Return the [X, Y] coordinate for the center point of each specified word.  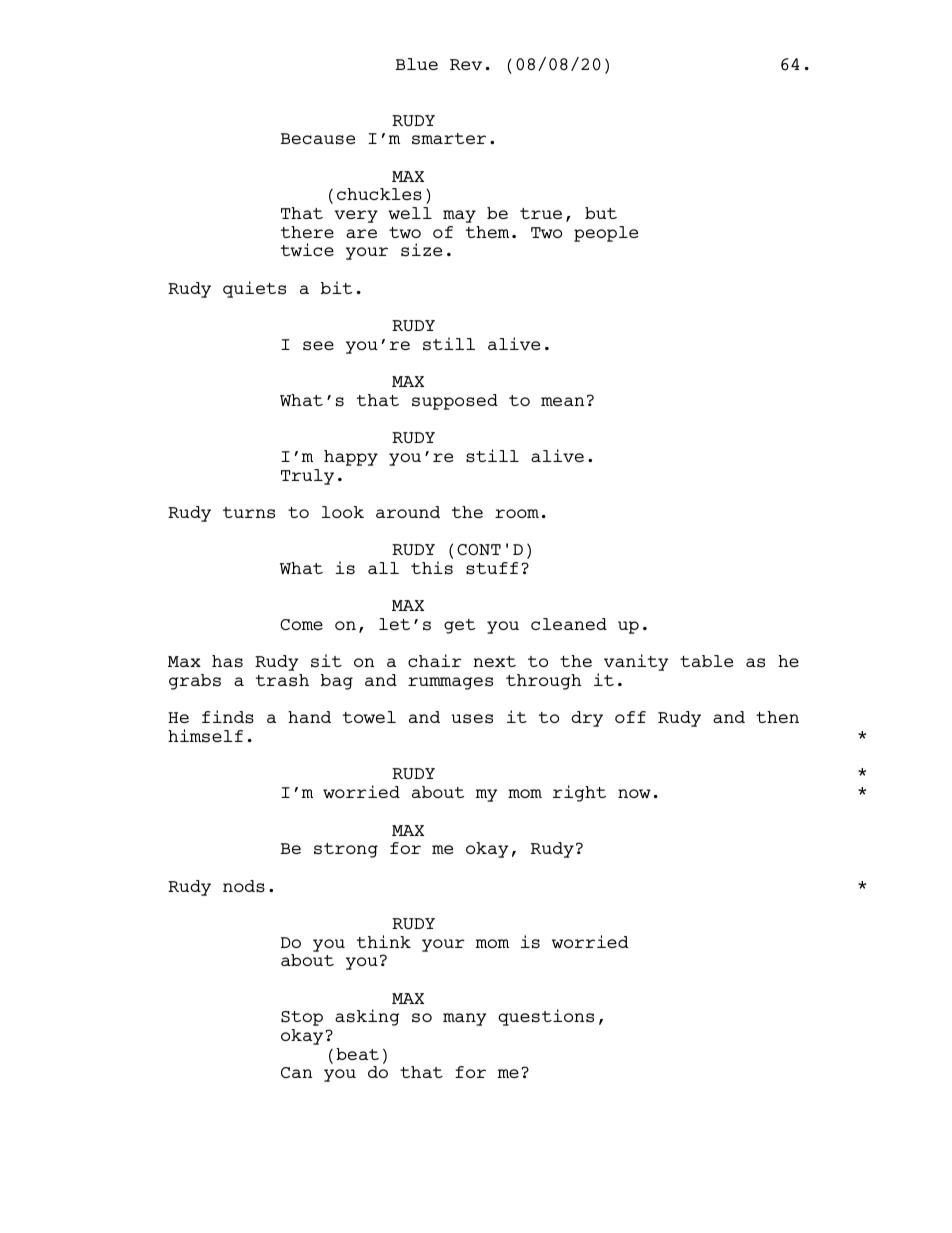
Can [296, 1072]
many [465, 1019]
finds [228, 717]
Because [318, 139]
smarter [449, 139]
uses [472, 719]
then [777, 717]
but [601, 213]
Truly [307, 477]
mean [562, 401]
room [517, 513]
